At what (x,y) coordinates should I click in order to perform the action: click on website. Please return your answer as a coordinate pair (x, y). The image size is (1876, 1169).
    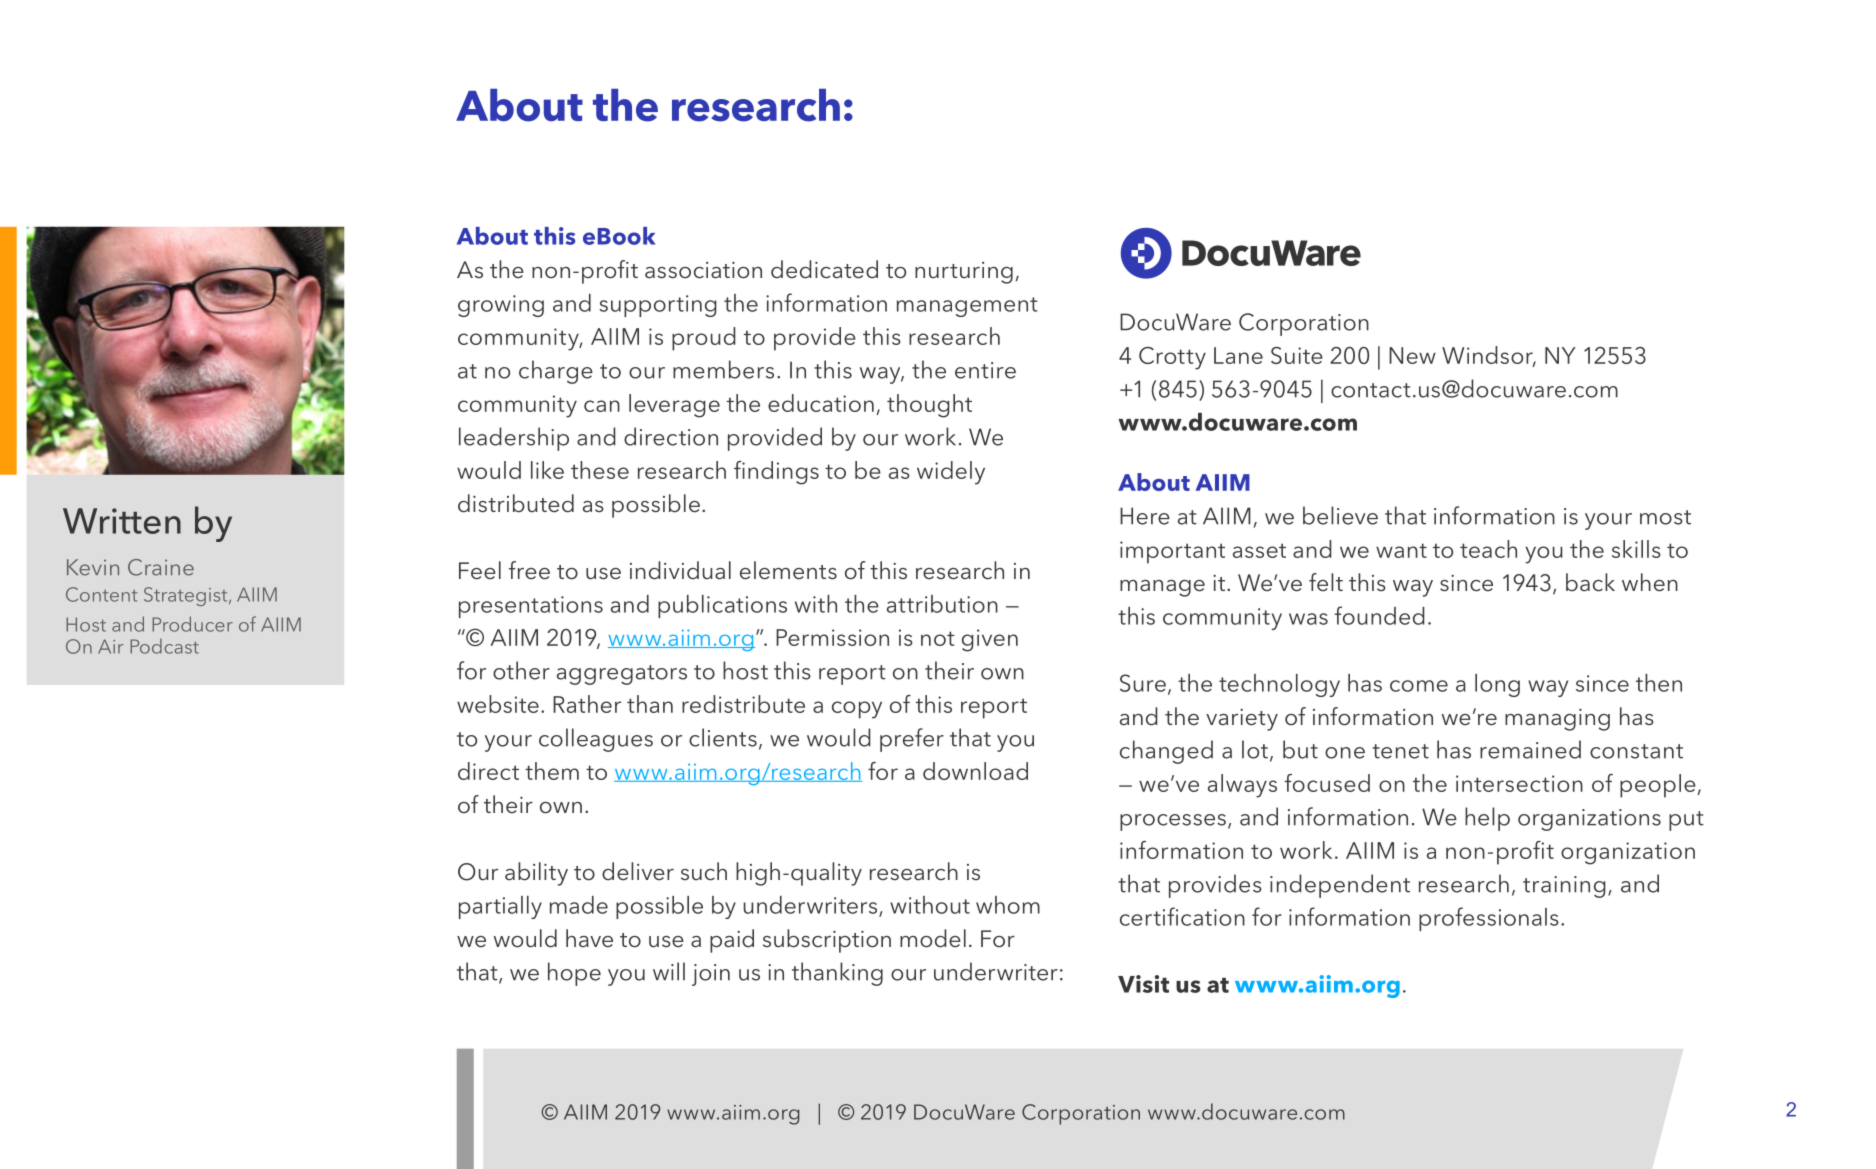
    Looking at the image, I should click on (498, 704).
